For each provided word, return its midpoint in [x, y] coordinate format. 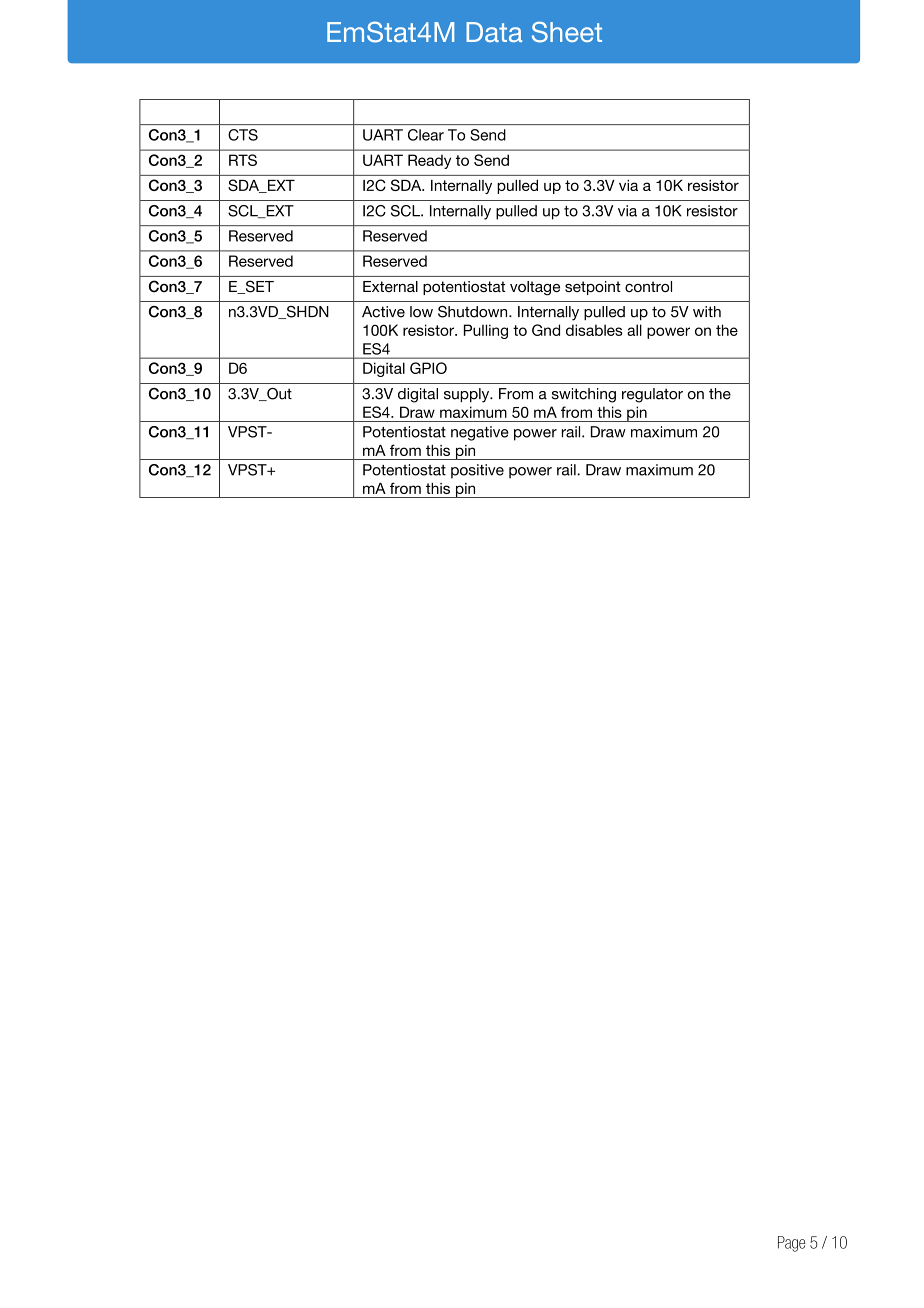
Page [791, 1244]
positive [477, 471]
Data [494, 32]
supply [468, 395]
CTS [243, 135]
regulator [652, 395]
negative [480, 433]
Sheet [567, 32]
